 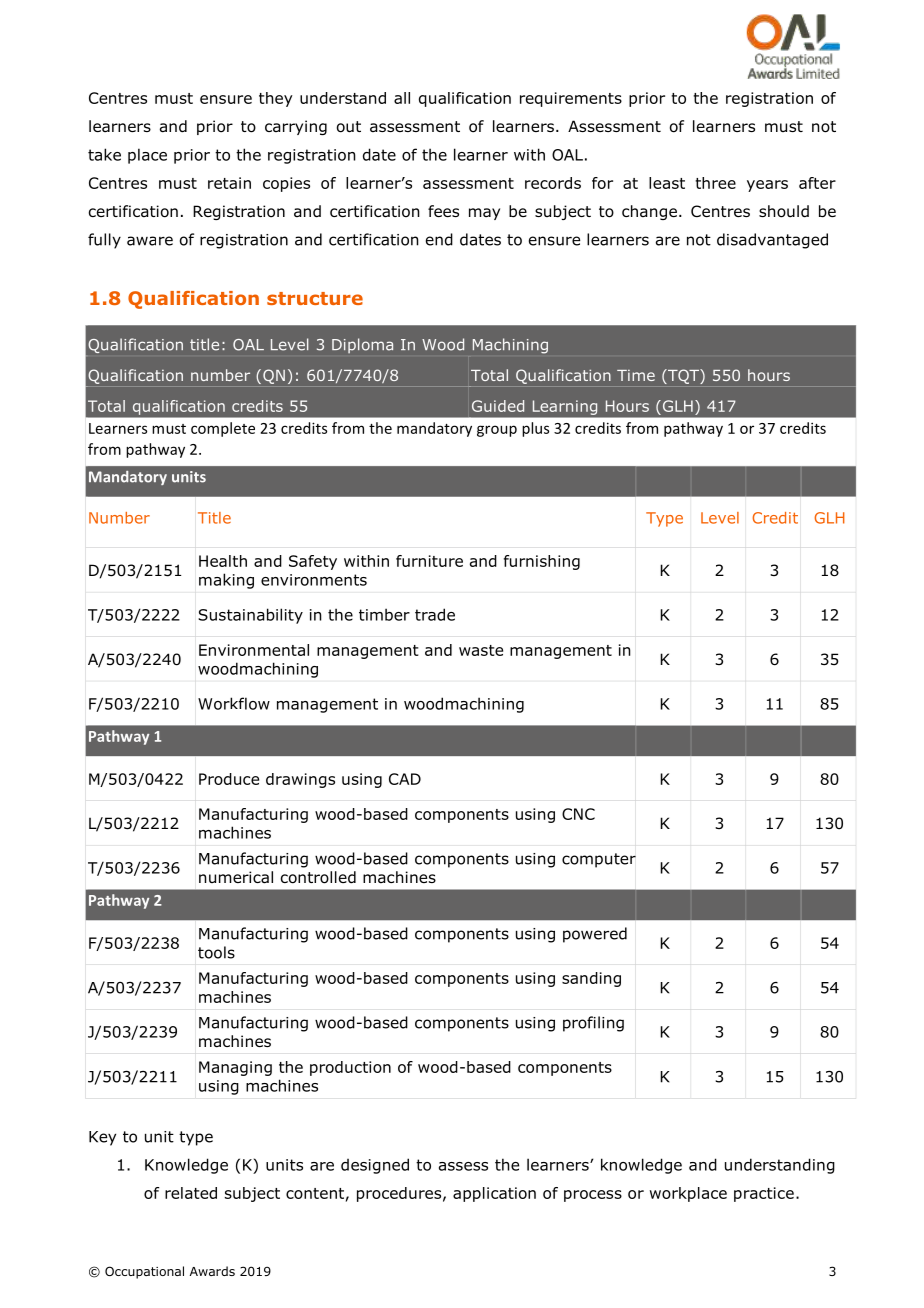 I want to click on Awards, so click(x=212, y=1271).
